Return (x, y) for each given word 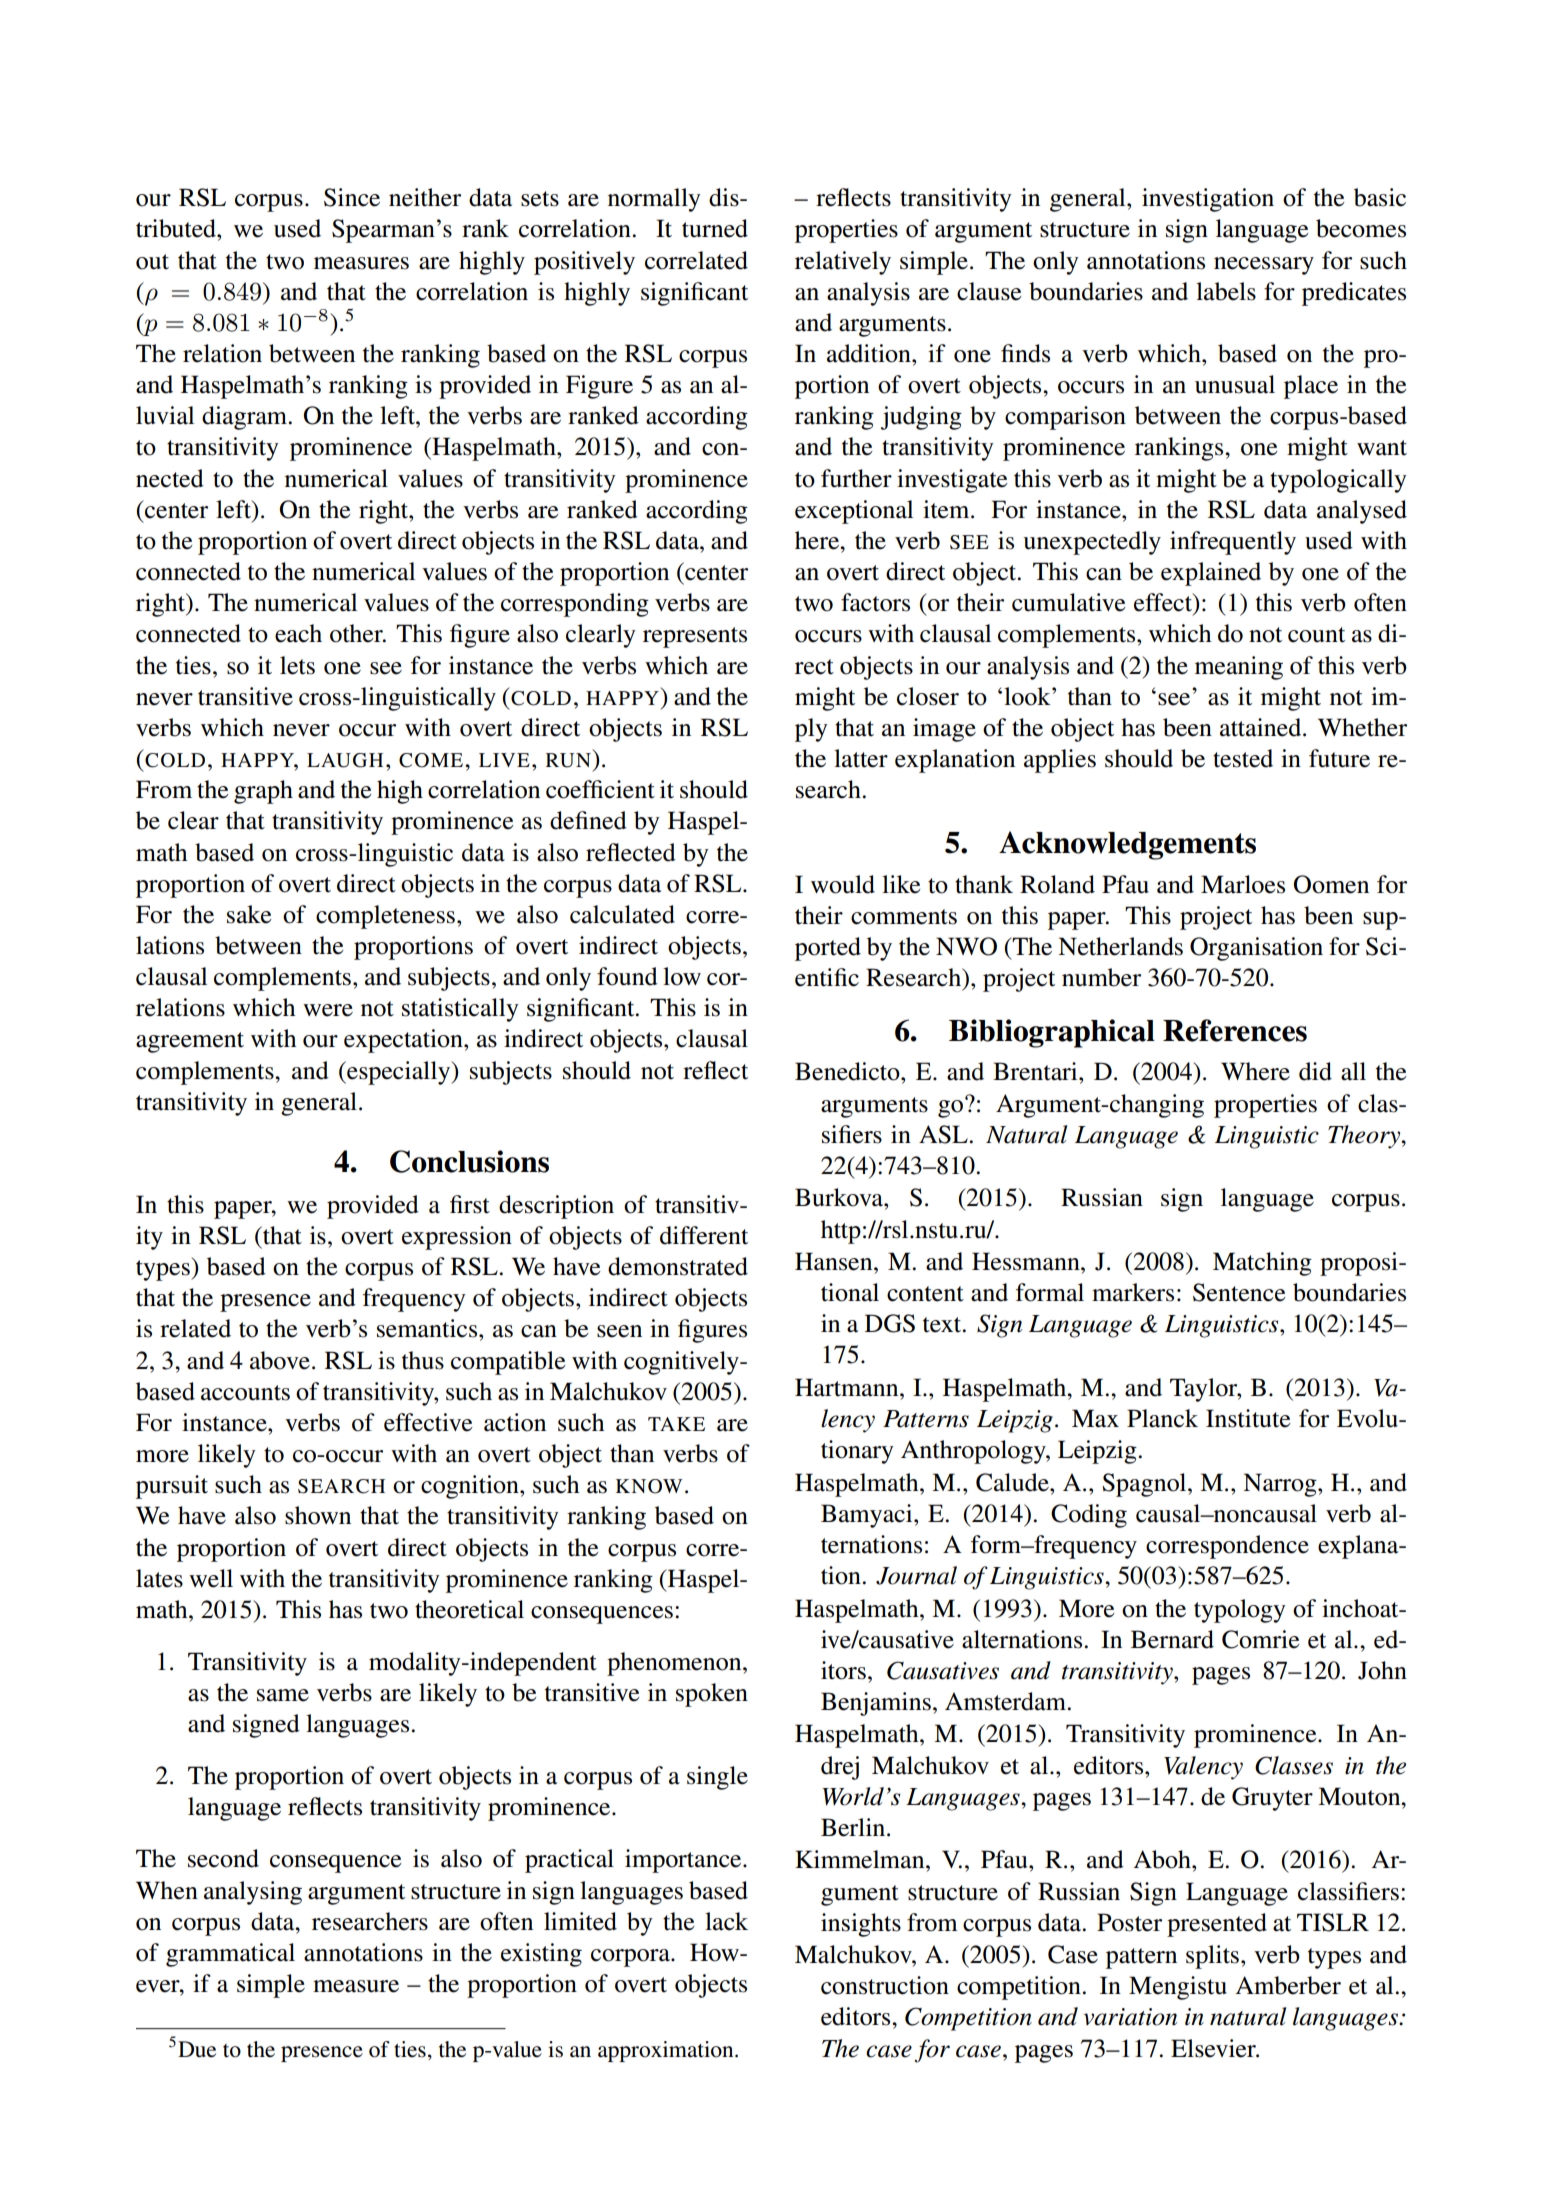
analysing (253, 1893)
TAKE (676, 1424)
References (1235, 1030)
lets (297, 665)
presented (1217, 1925)
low (682, 976)
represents (695, 637)
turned (715, 228)
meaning (1239, 668)
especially (399, 1073)
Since (352, 197)
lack (726, 1921)
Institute (1248, 1418)
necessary (1264, 266)
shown (318, 1515)
